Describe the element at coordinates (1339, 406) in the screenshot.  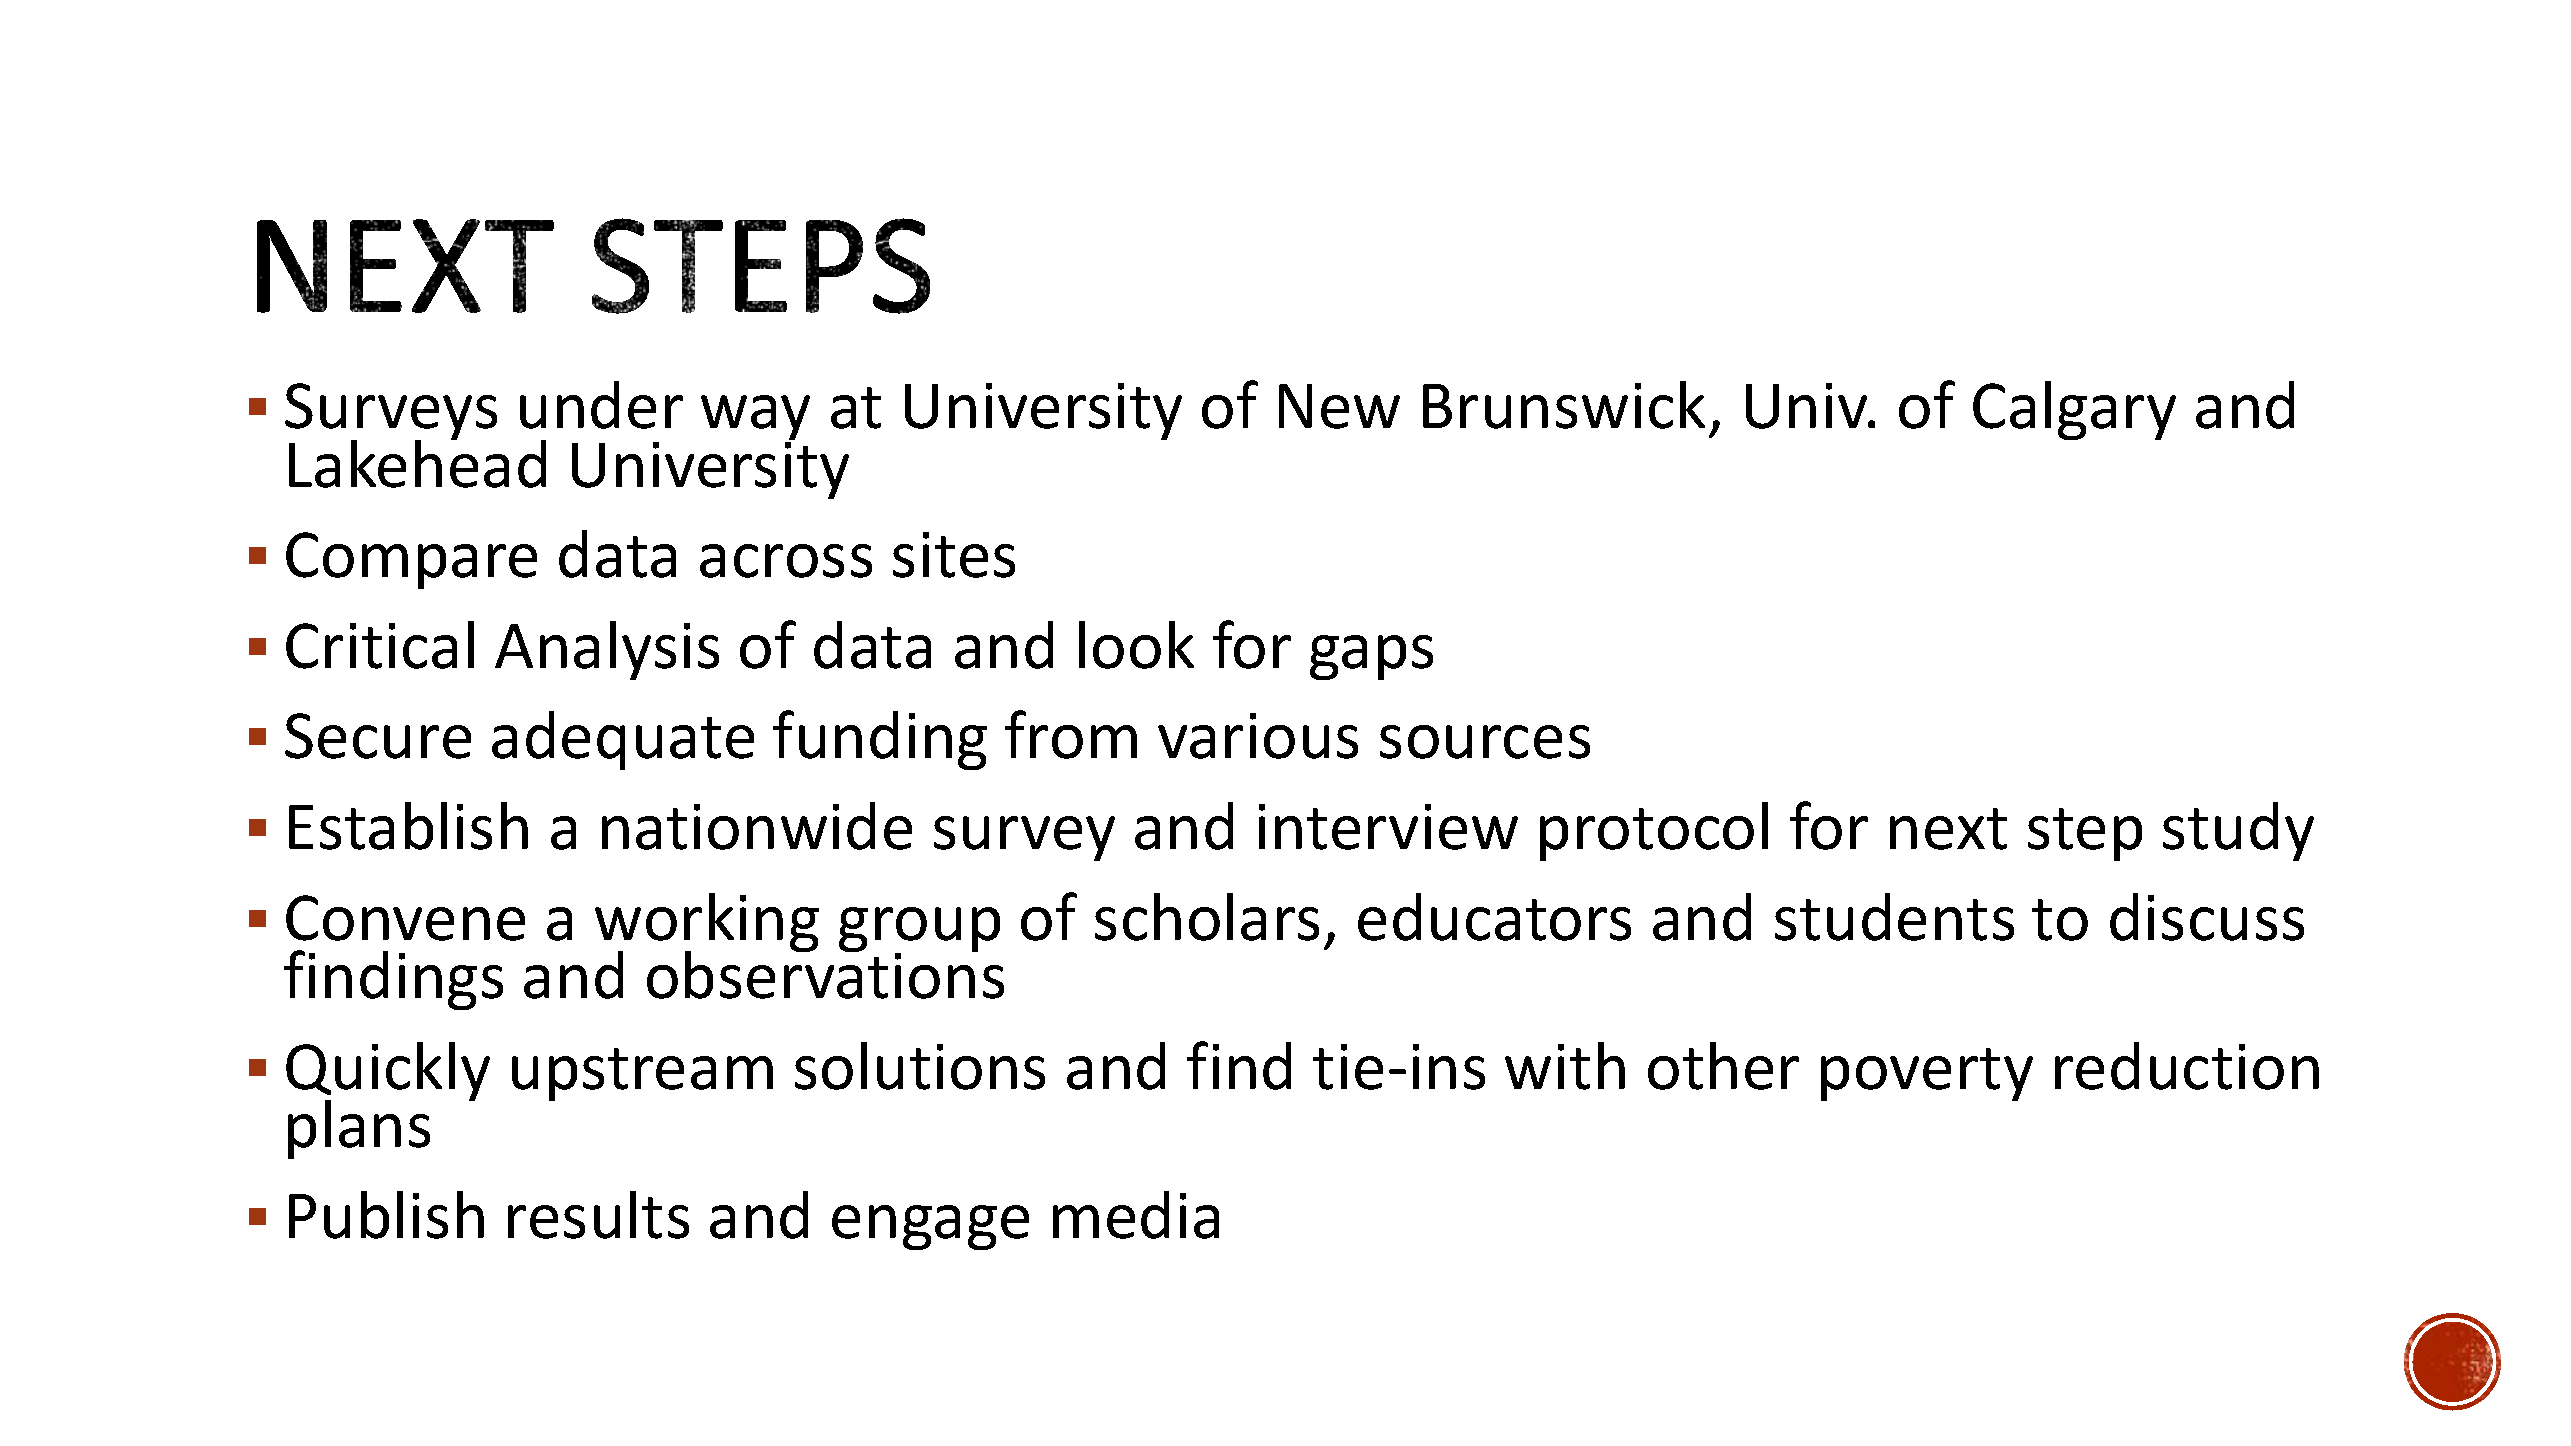
I see `New` at that location.
